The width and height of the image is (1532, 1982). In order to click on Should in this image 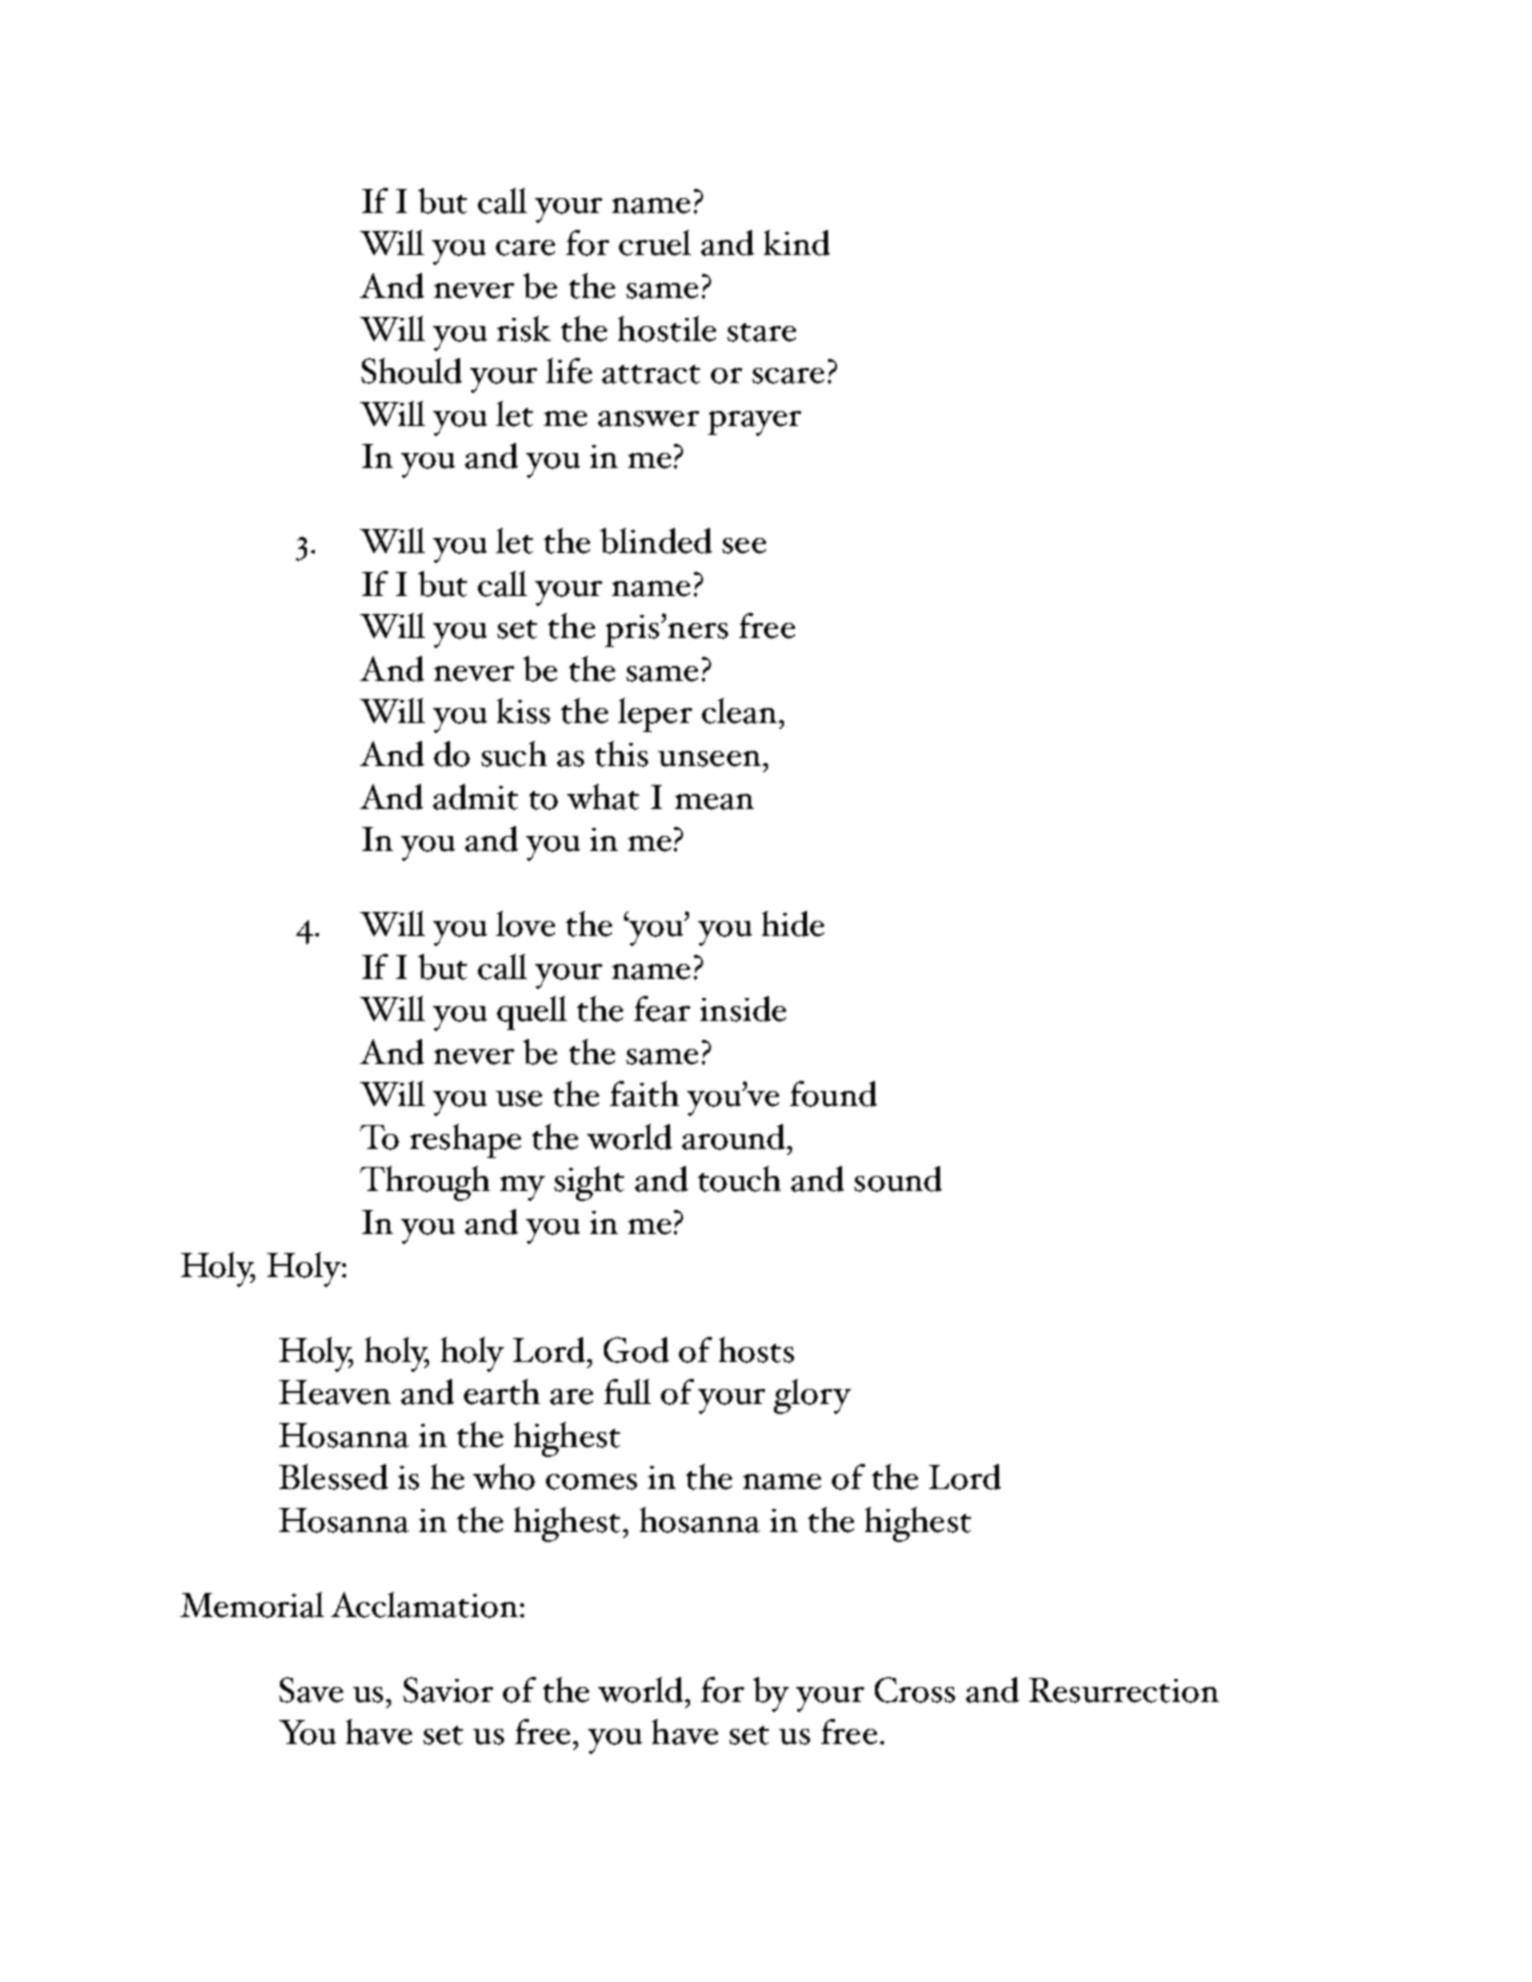, I will do `click(411, 371)`.
